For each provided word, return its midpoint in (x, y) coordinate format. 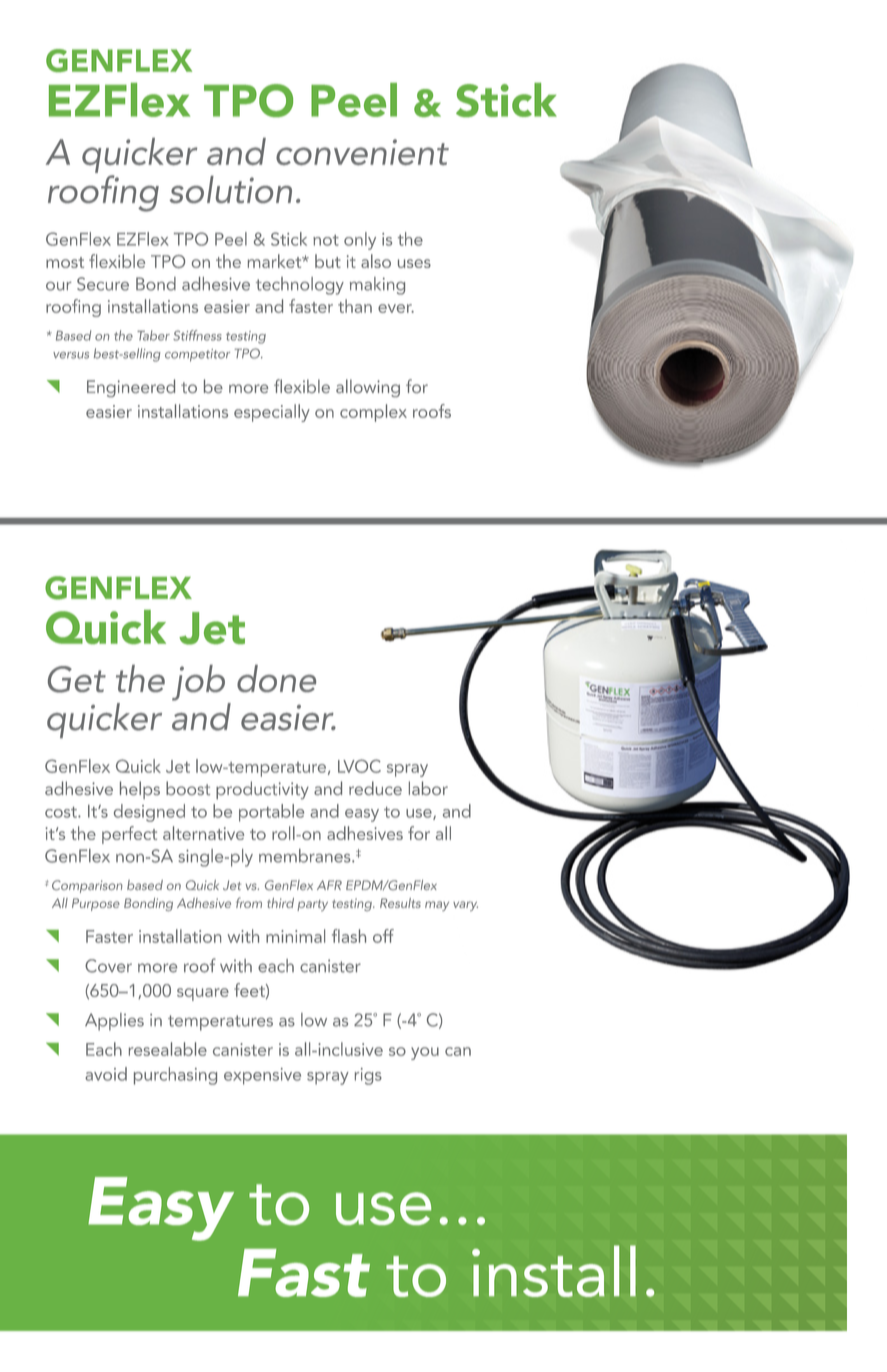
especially (272, 413)
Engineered (131, 388)
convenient (362, 152)
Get (77, 679)
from (249, 902)
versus (71, 355)
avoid (106, 1074)
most (65, 262)
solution (230, 189)
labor (428, 788)
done (276, 678)
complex (373, 413)
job (198, 683)
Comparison (87, 886)
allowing (368, 388)
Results (400, 903)
